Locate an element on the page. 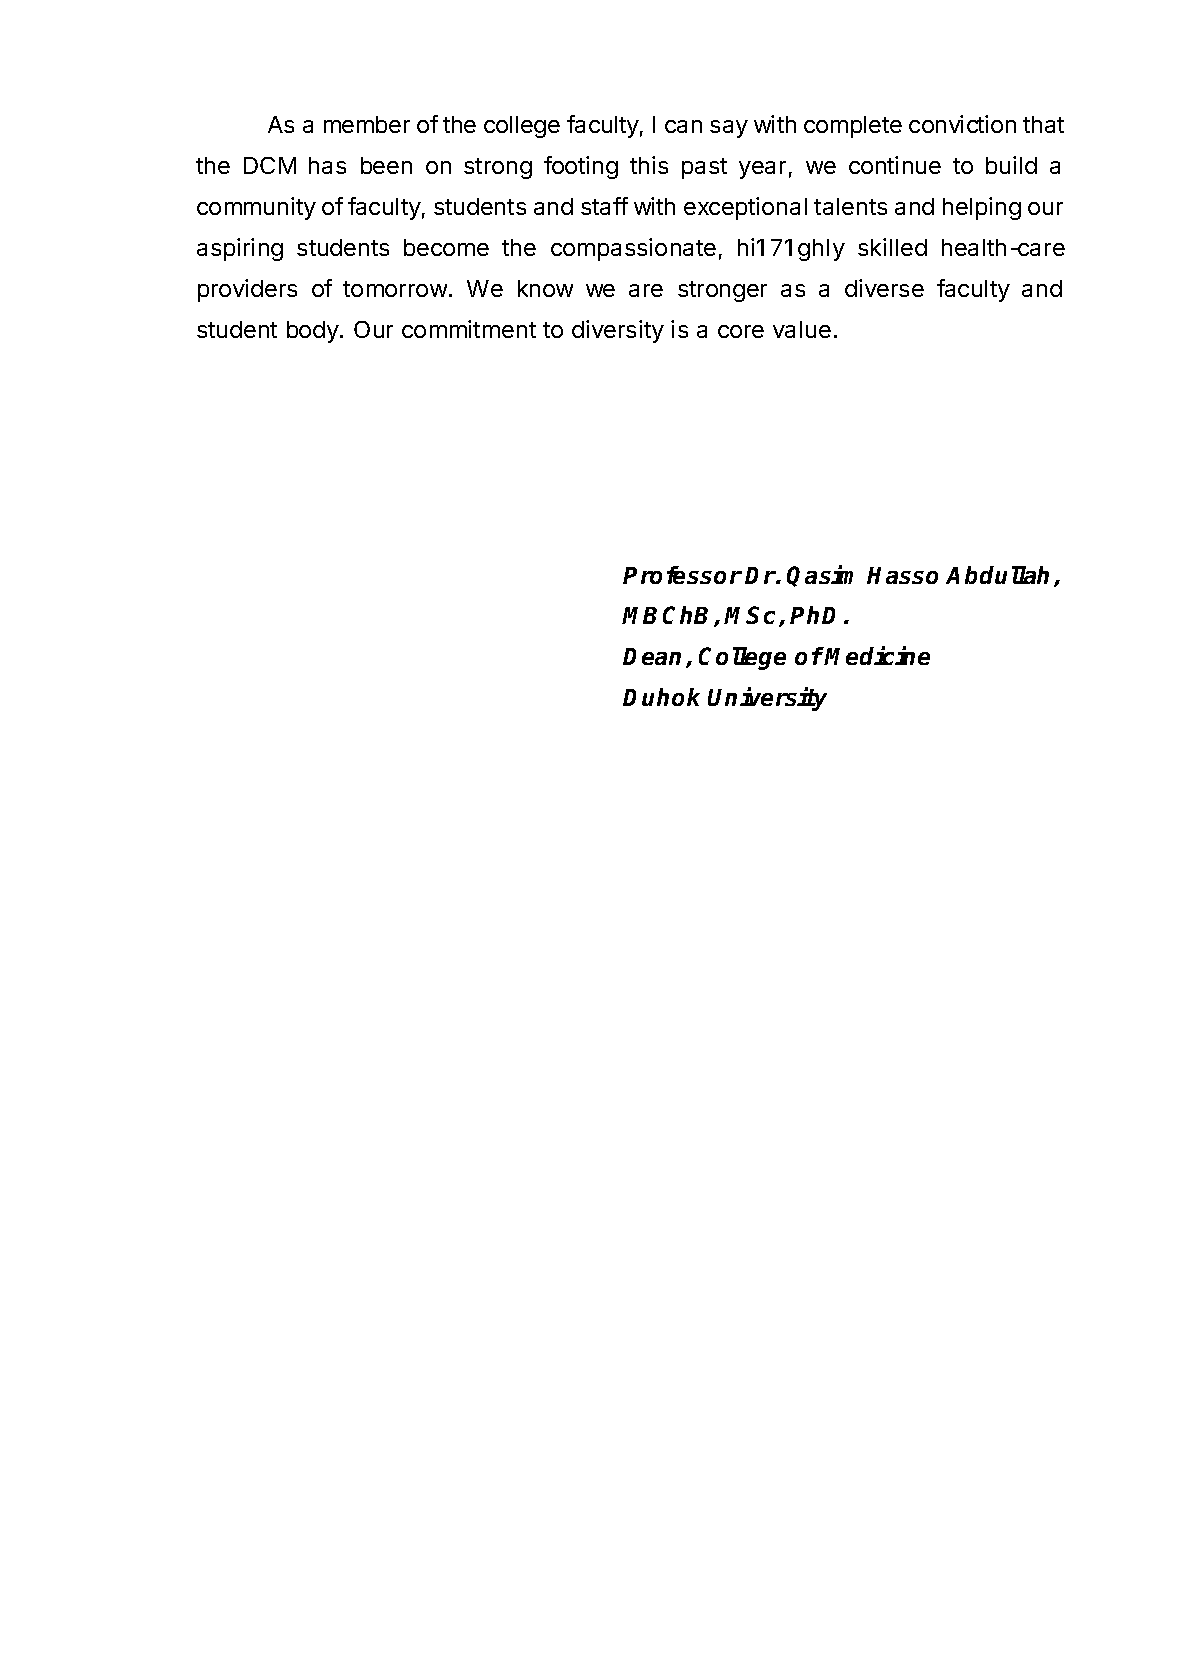  conviction is located at coordinates (962, 124).
